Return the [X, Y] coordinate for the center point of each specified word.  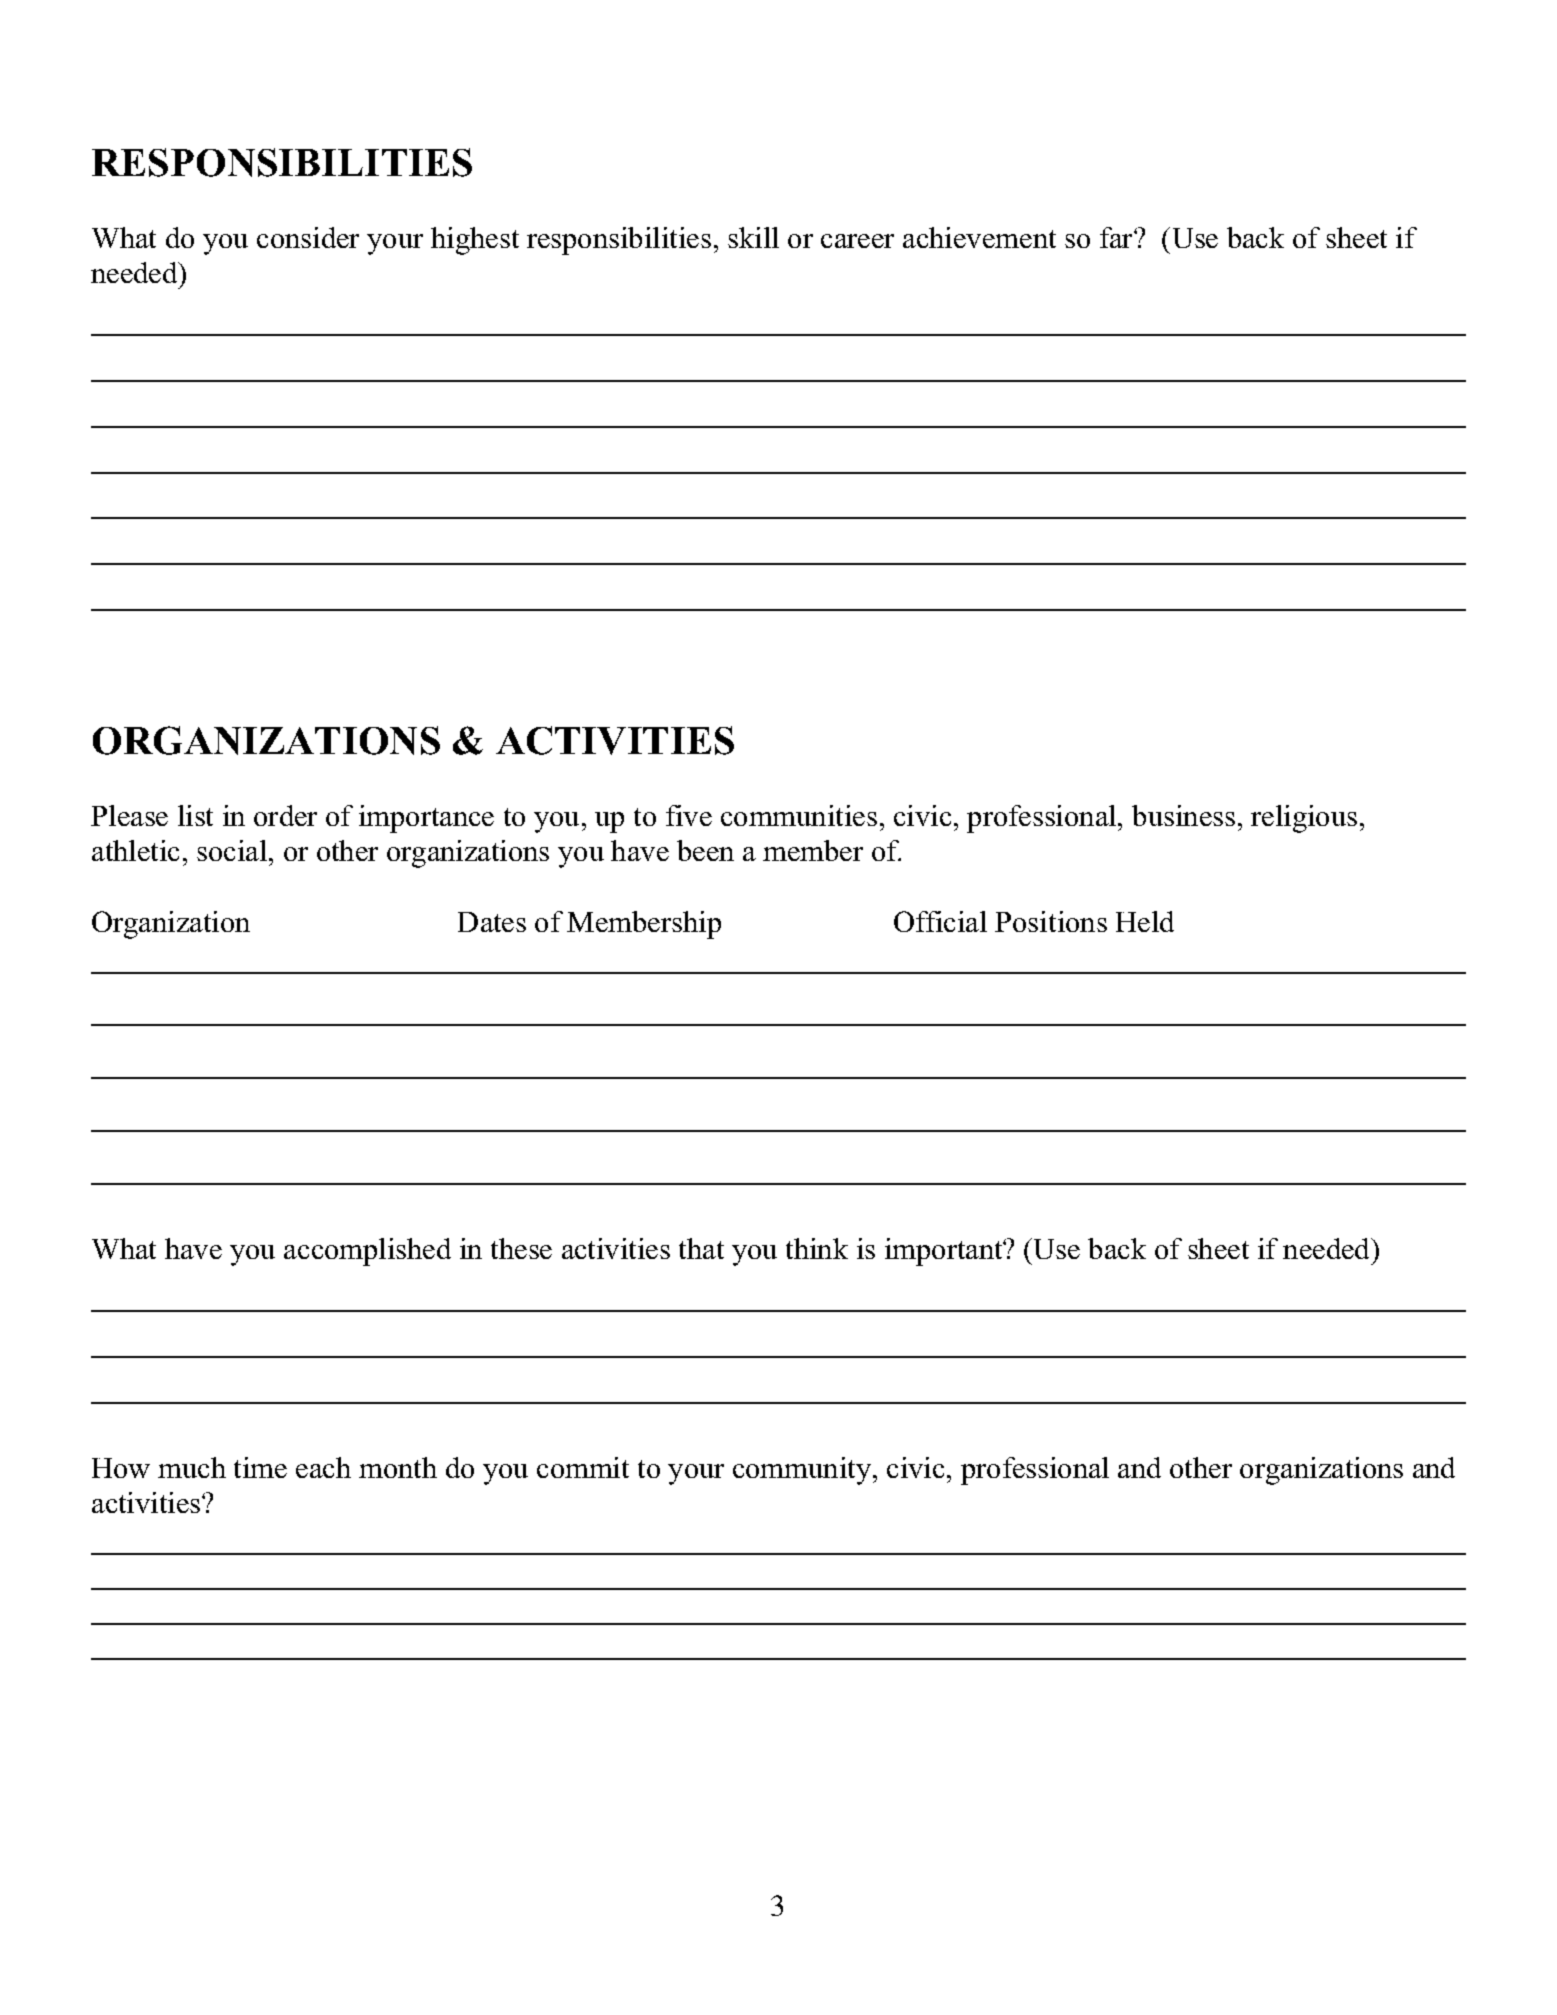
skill [753, 237]
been [705, 850]
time [260, 1467]
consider [308, 237]
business [1183, 815]
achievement [979, 237]
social [233, 850]
